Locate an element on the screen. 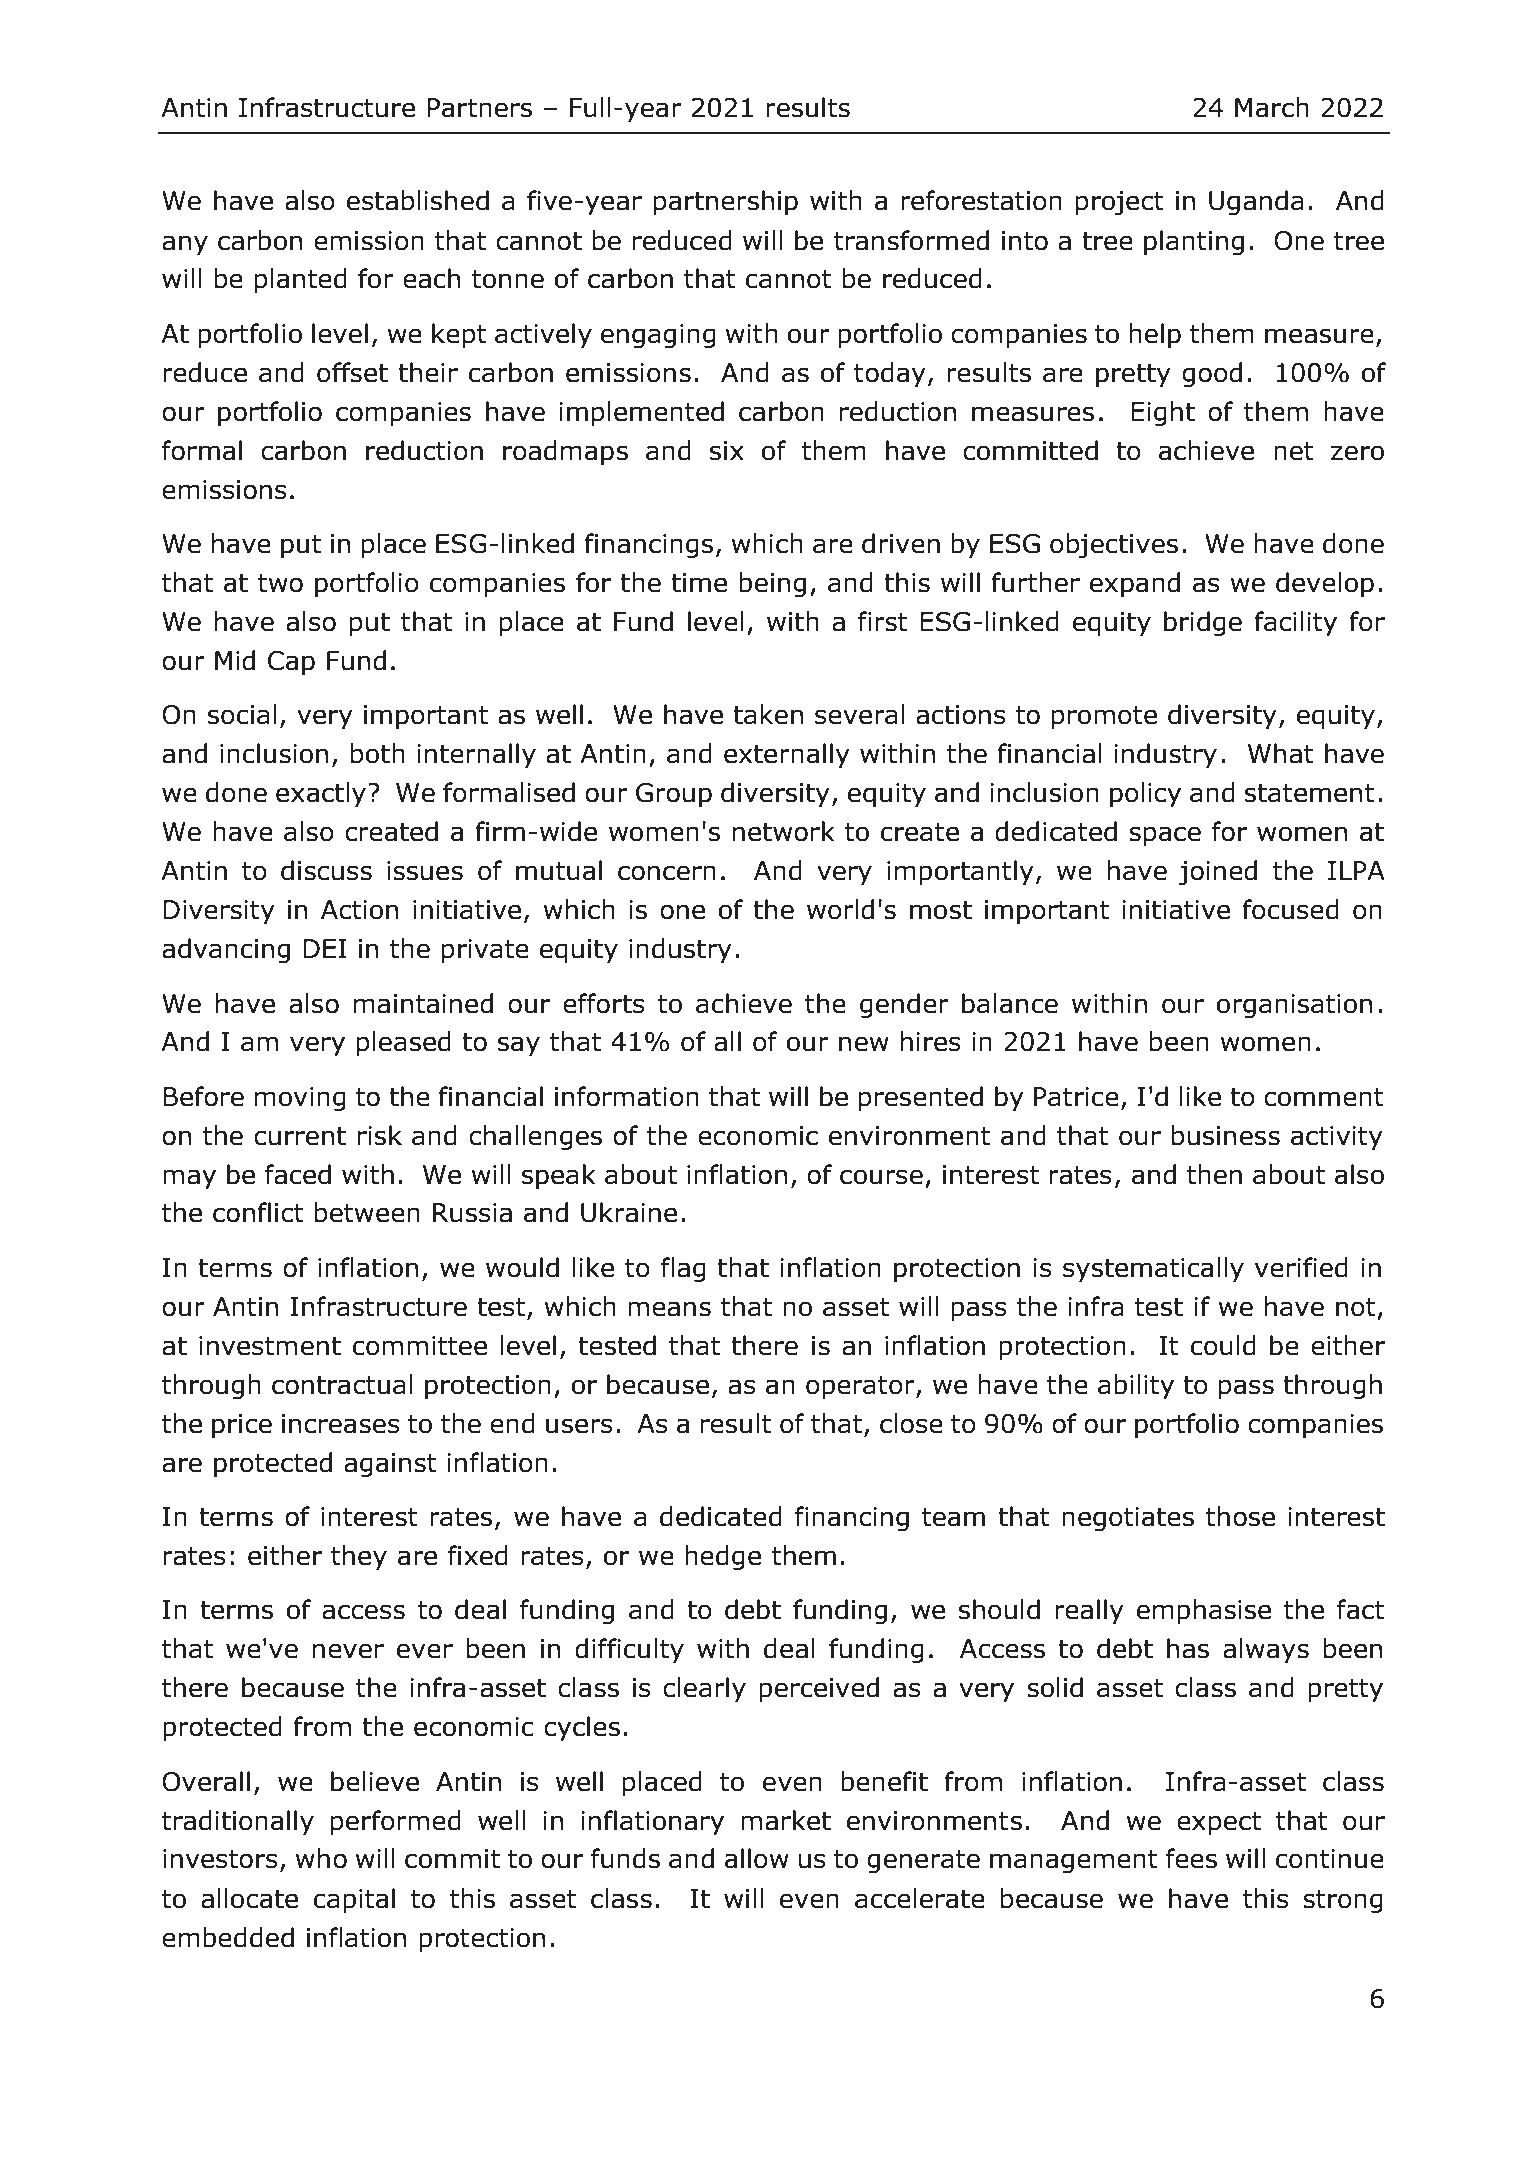 The width and height of the screenshot is (1527, 2159). organisation is located at coordinates (1294, 1006).
